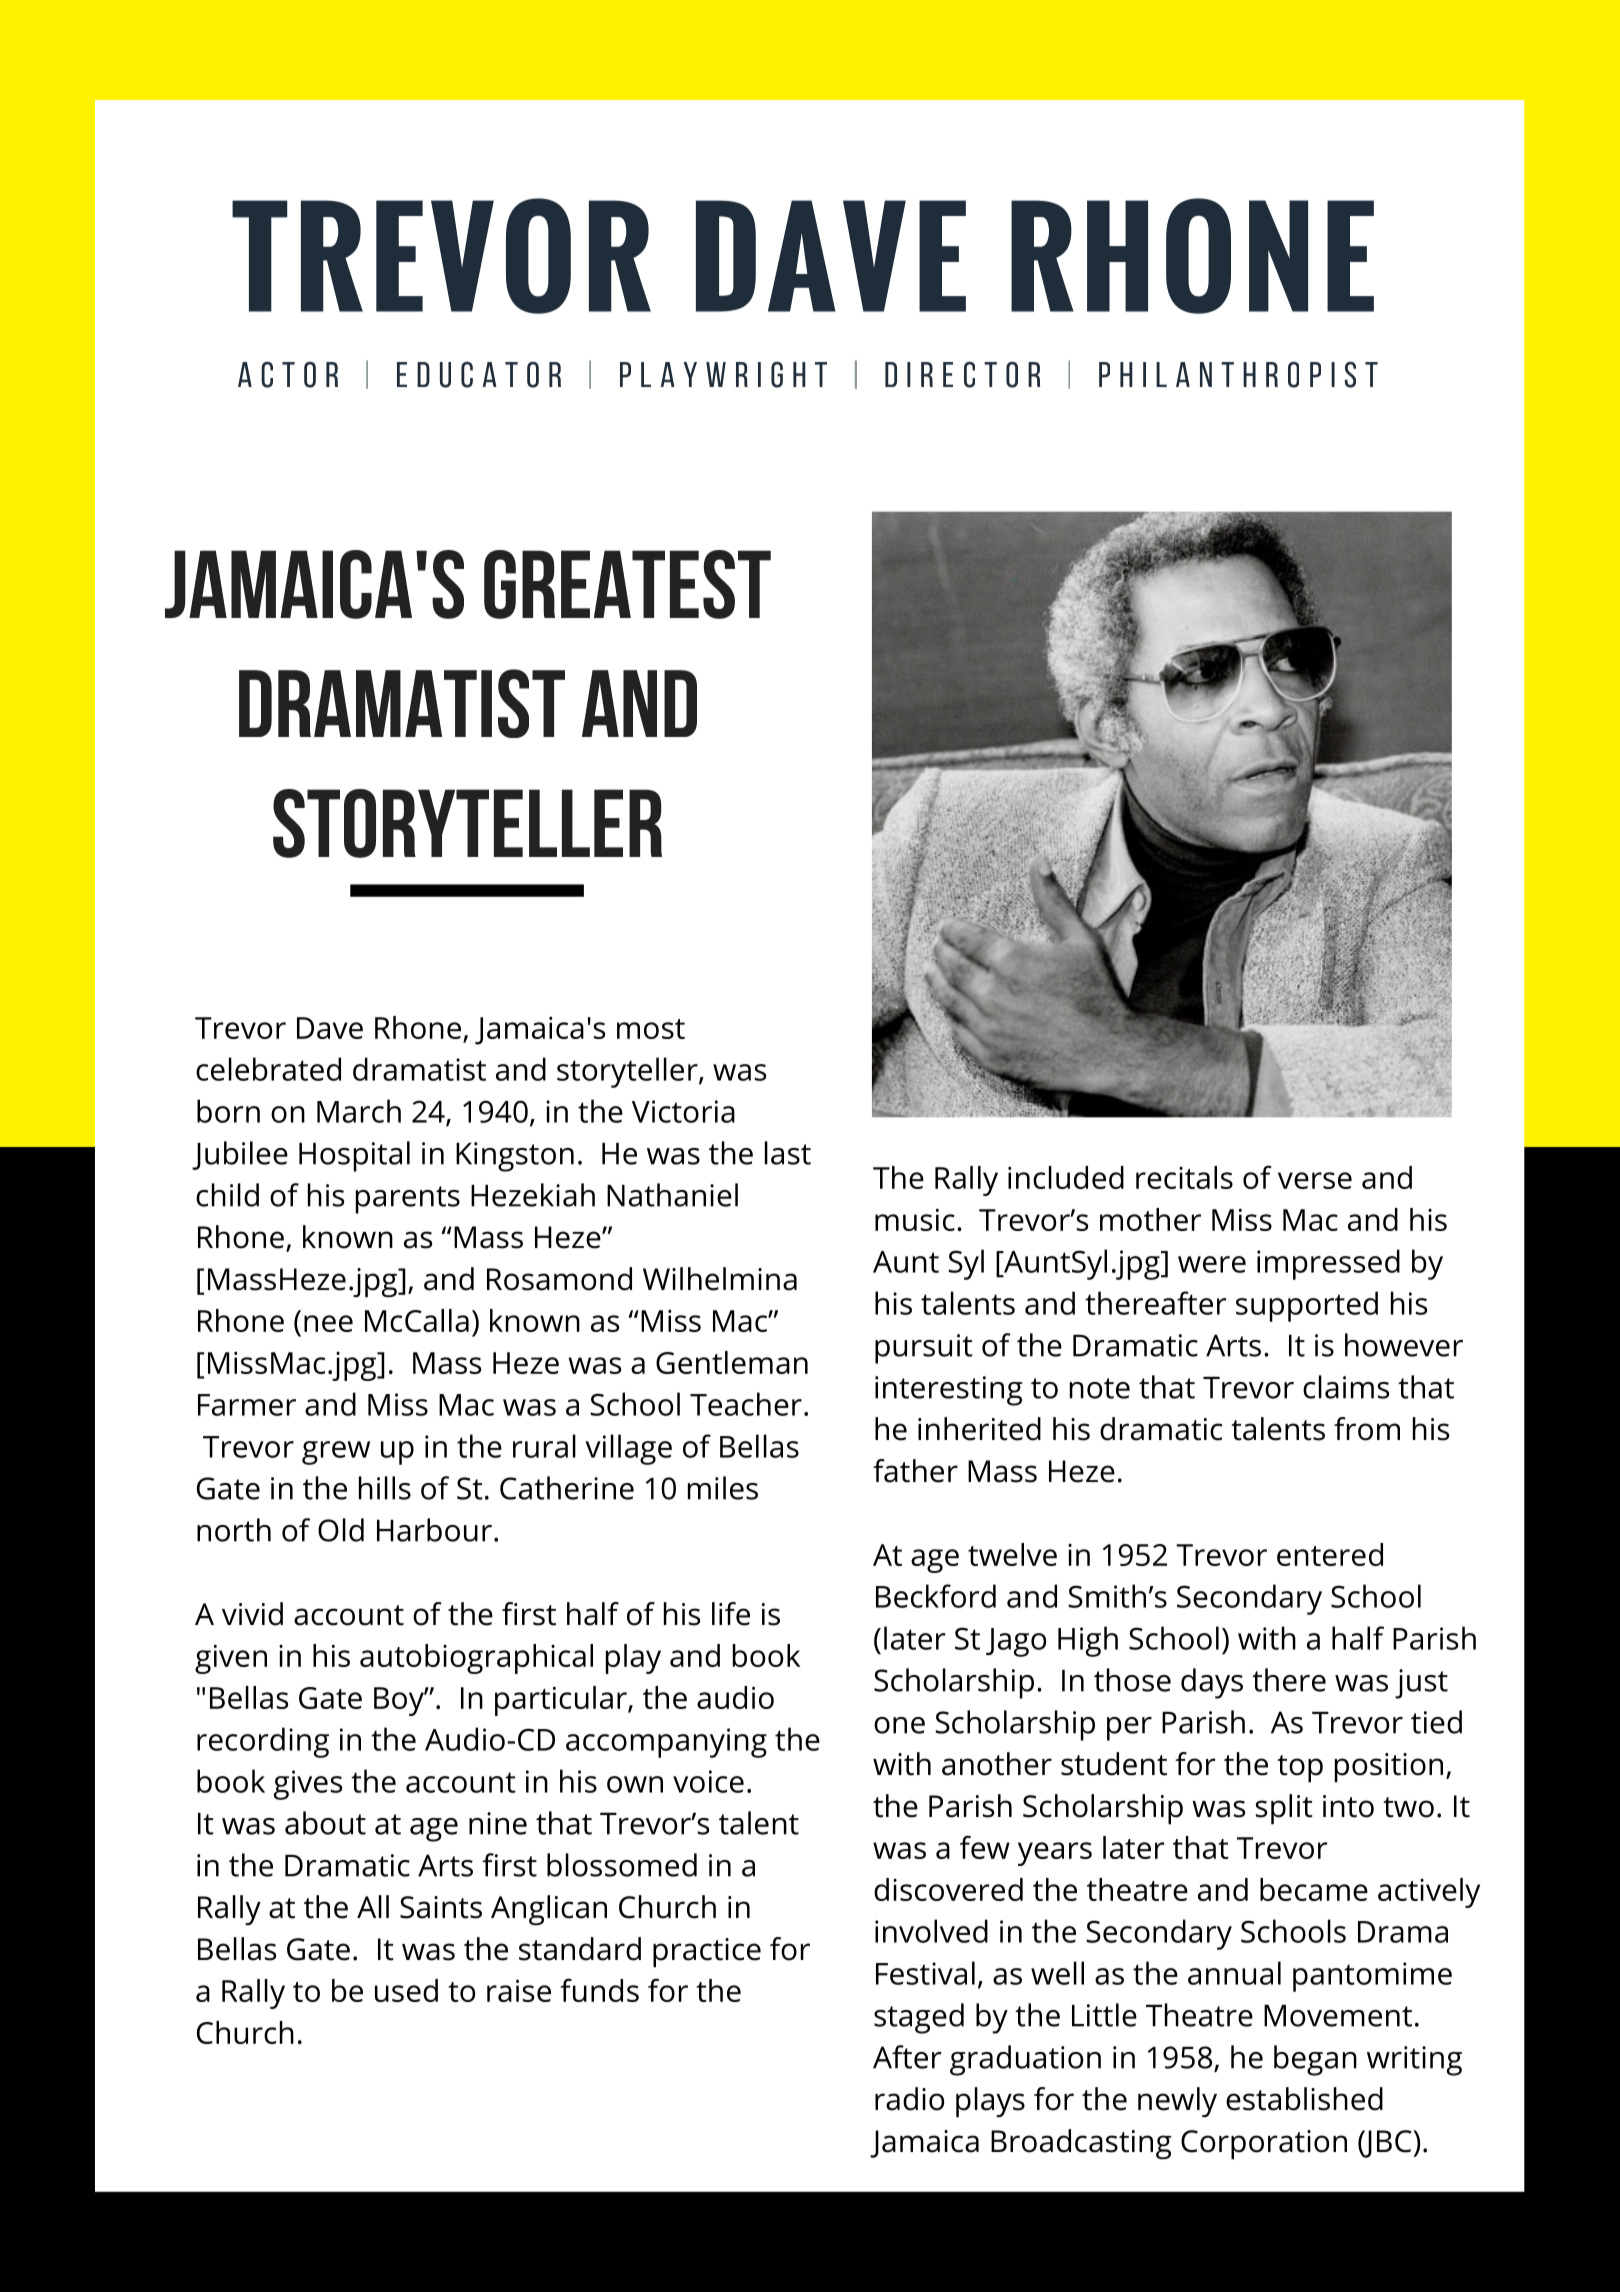 This screenshot has width=1620, height=2292. I want to click on radio, so click(909, 2099).
